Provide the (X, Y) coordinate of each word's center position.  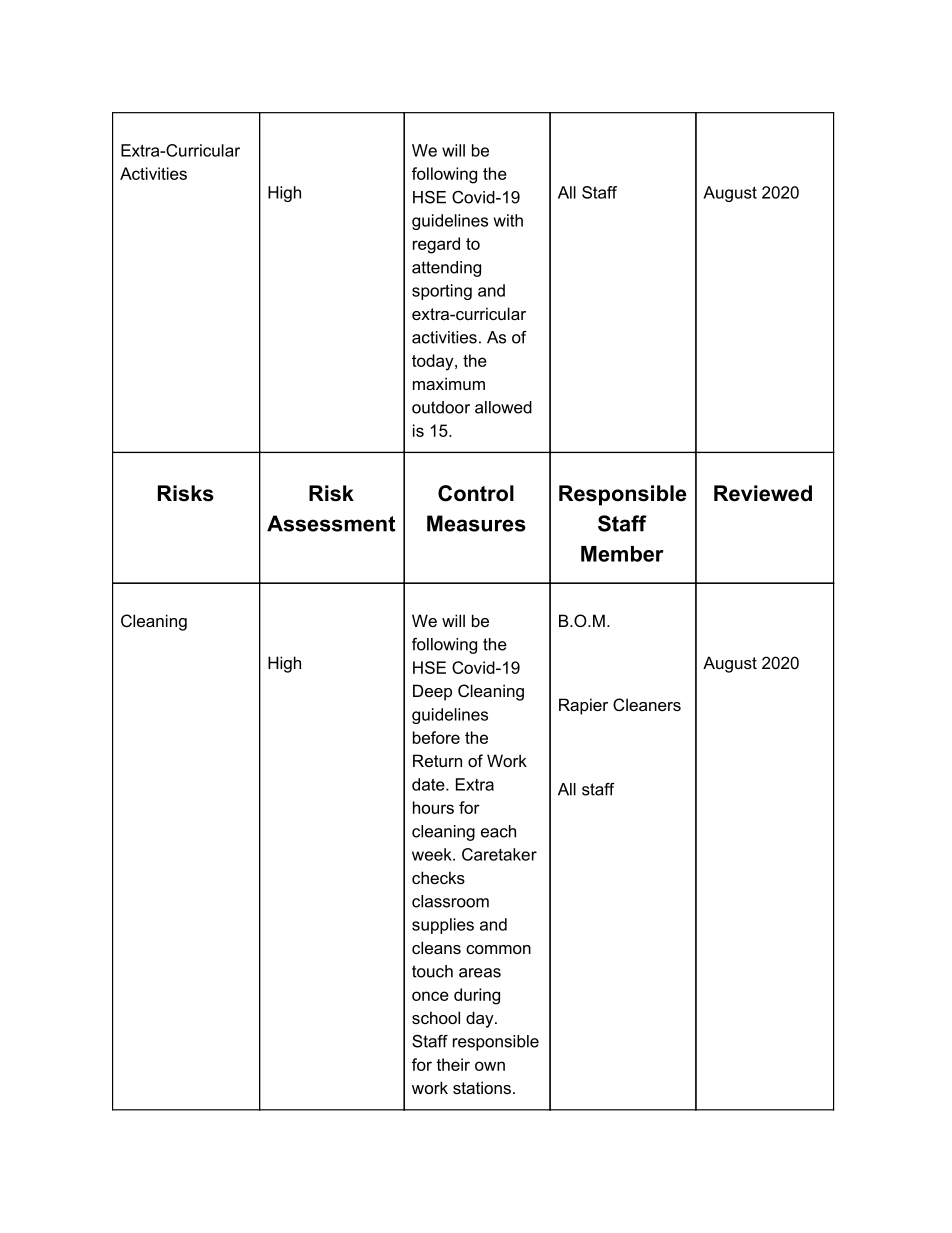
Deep (432, 692)
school (436, 1017)
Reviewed (763, 493)
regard (436, 245)
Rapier (583, 706)
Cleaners (647, 704)
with (508, 220)
